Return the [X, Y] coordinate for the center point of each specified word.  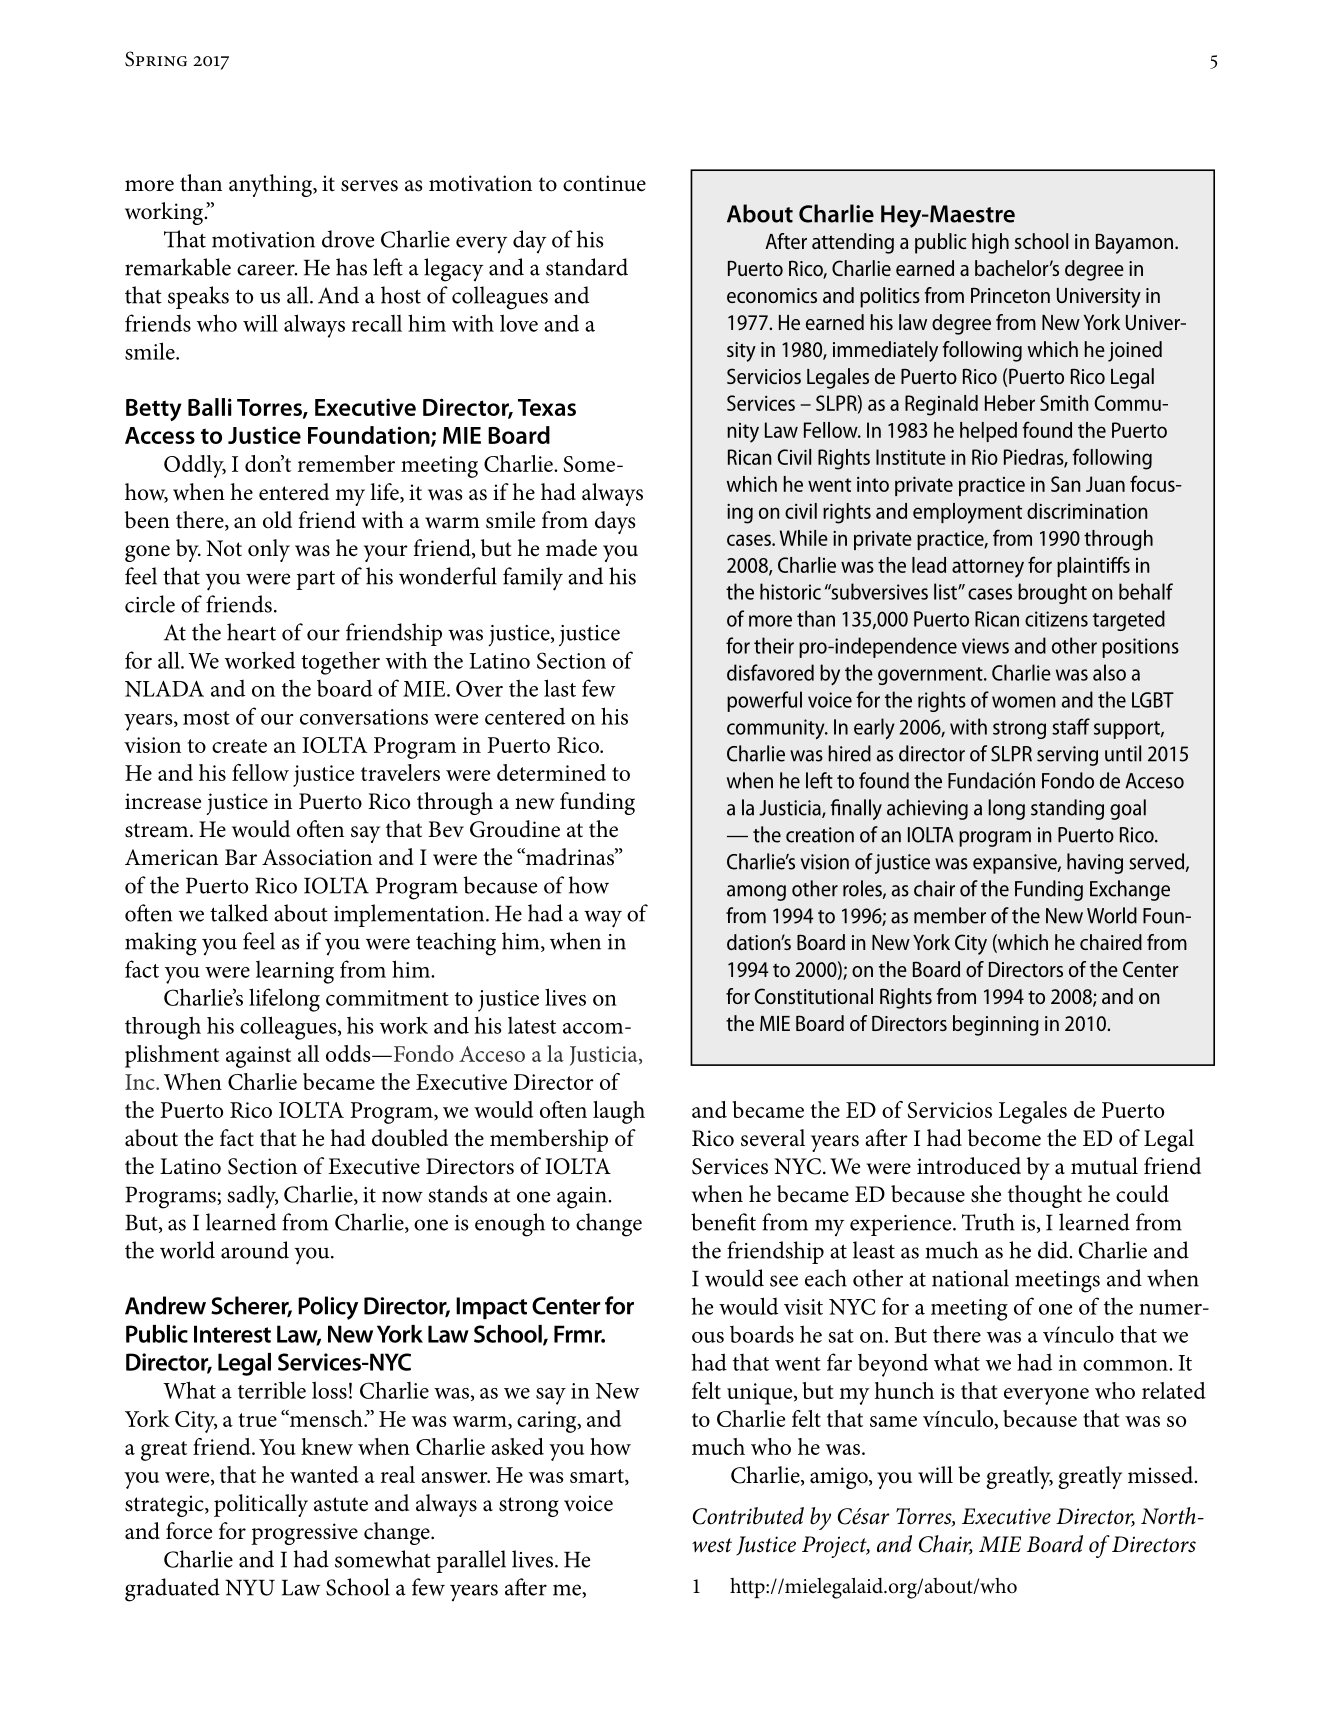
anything [272, 185]
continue [604, 183]
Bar [241, 857]
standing [1067, 809]
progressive [304, 1534]
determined [551, 772]
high [990, 243]
